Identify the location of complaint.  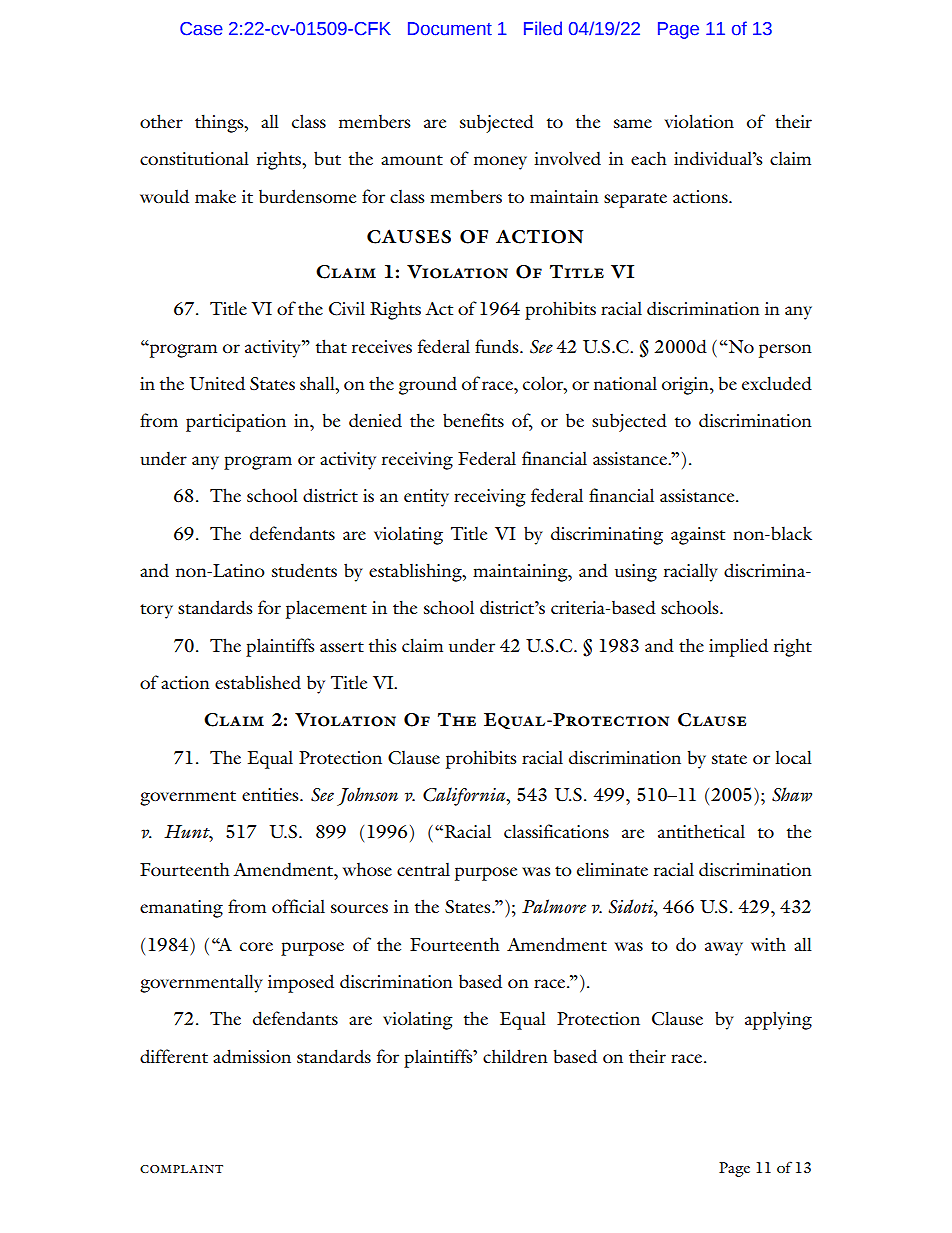
(181, 1169).
